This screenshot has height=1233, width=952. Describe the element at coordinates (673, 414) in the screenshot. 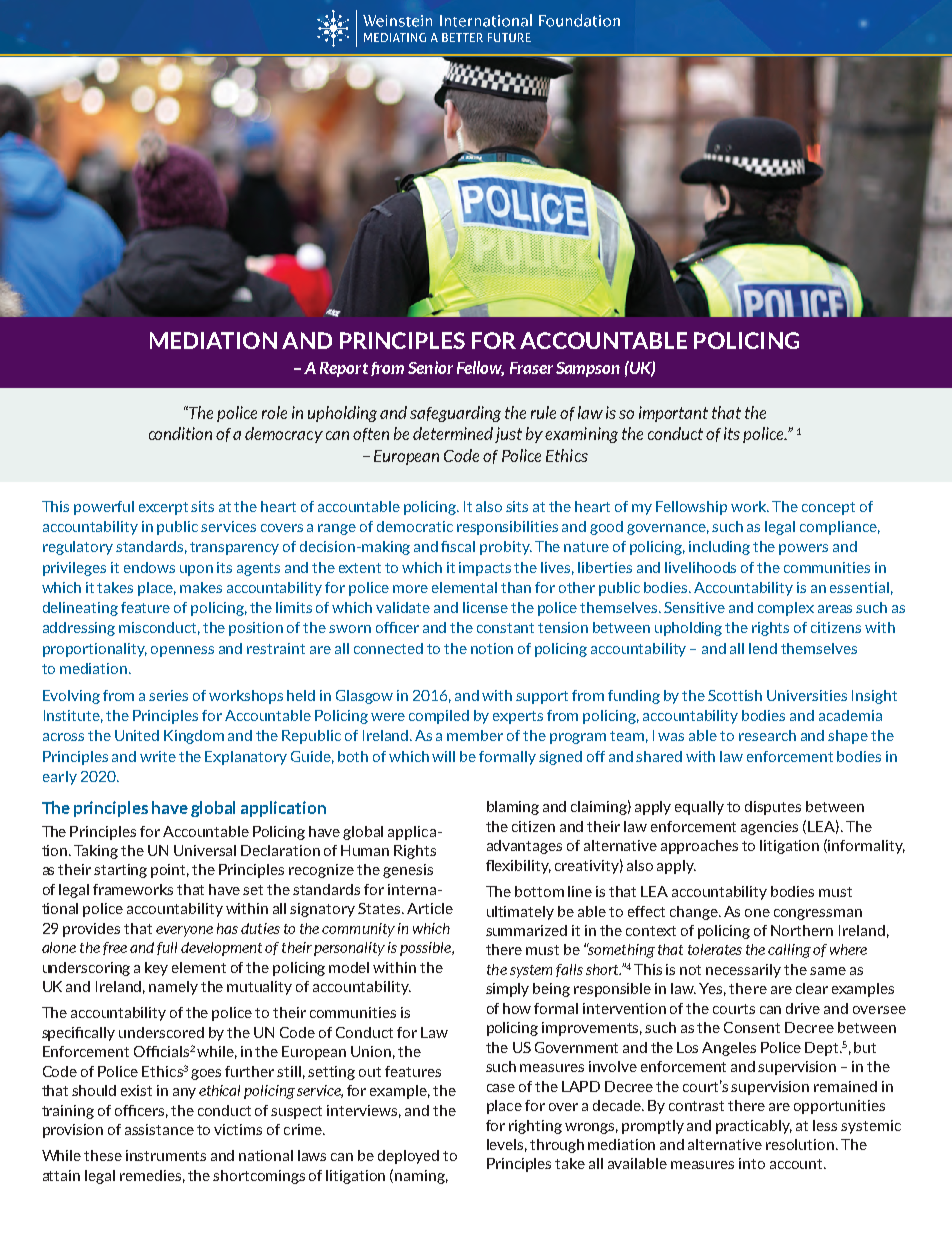

I see `important` at that location.
